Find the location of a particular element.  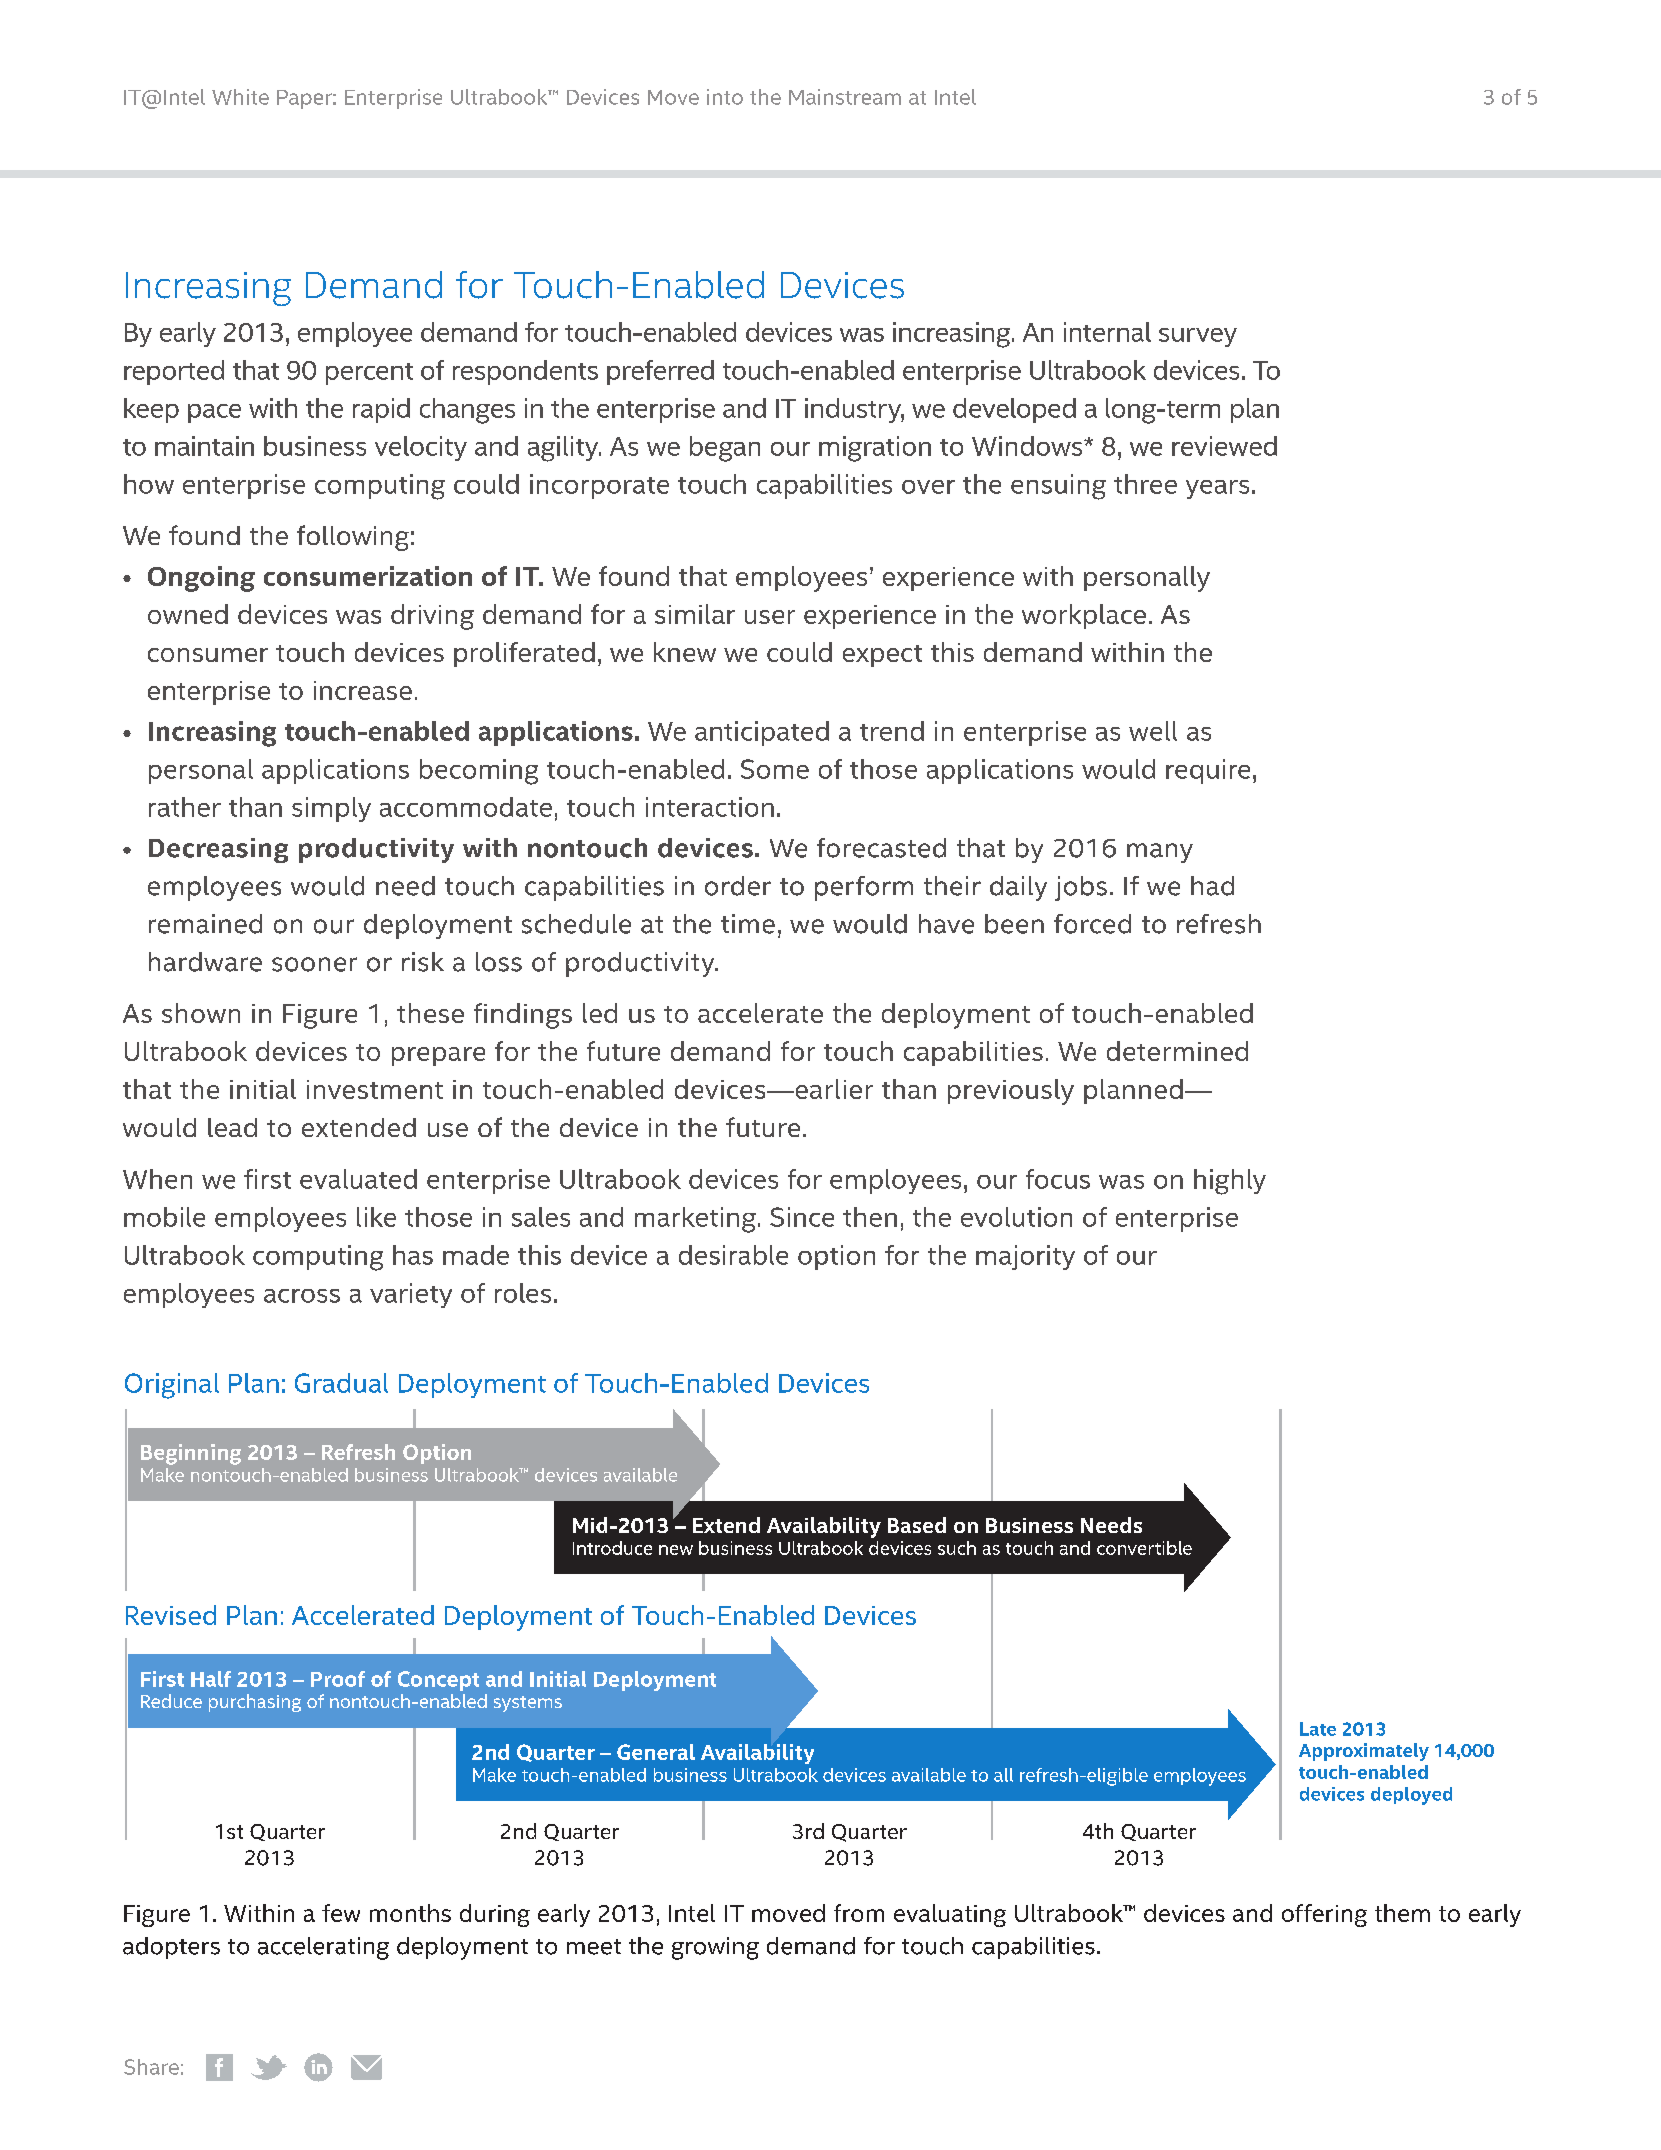

sooner is located at coordinates (314, 964).
